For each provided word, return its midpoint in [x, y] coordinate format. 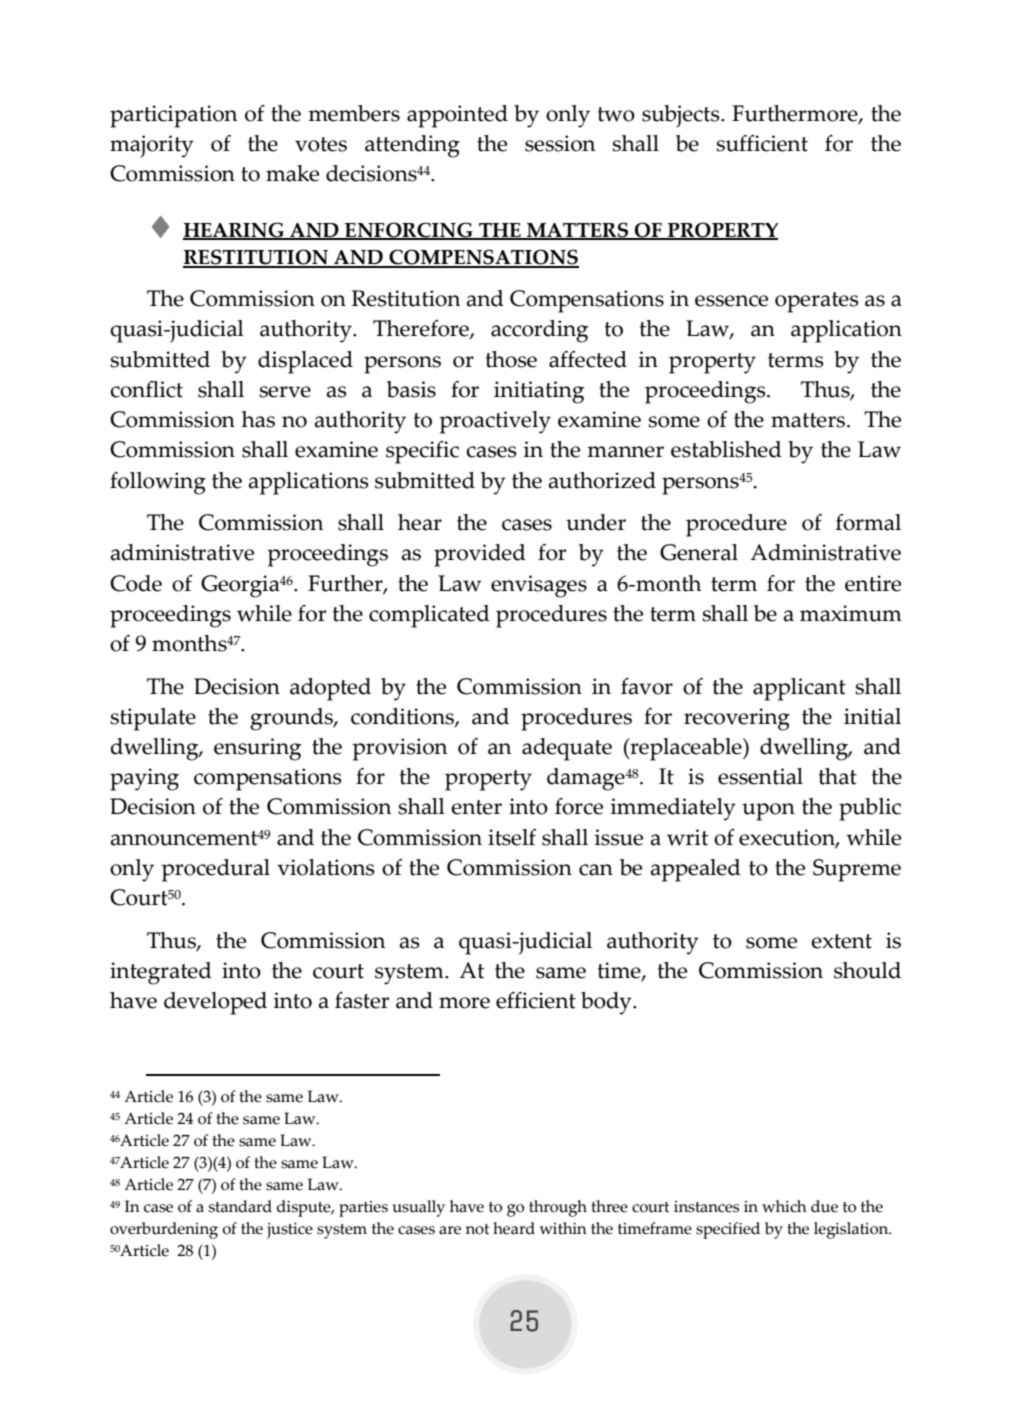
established [726, 449]
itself [512, 837]
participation [174, 116]
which [784, 1206]
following [158, 483]
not [477, 1229]
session [560, 143]
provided [480, 555]
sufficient [762, 143]
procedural [215, 870]
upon [768, 812]
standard [240, 1206]
